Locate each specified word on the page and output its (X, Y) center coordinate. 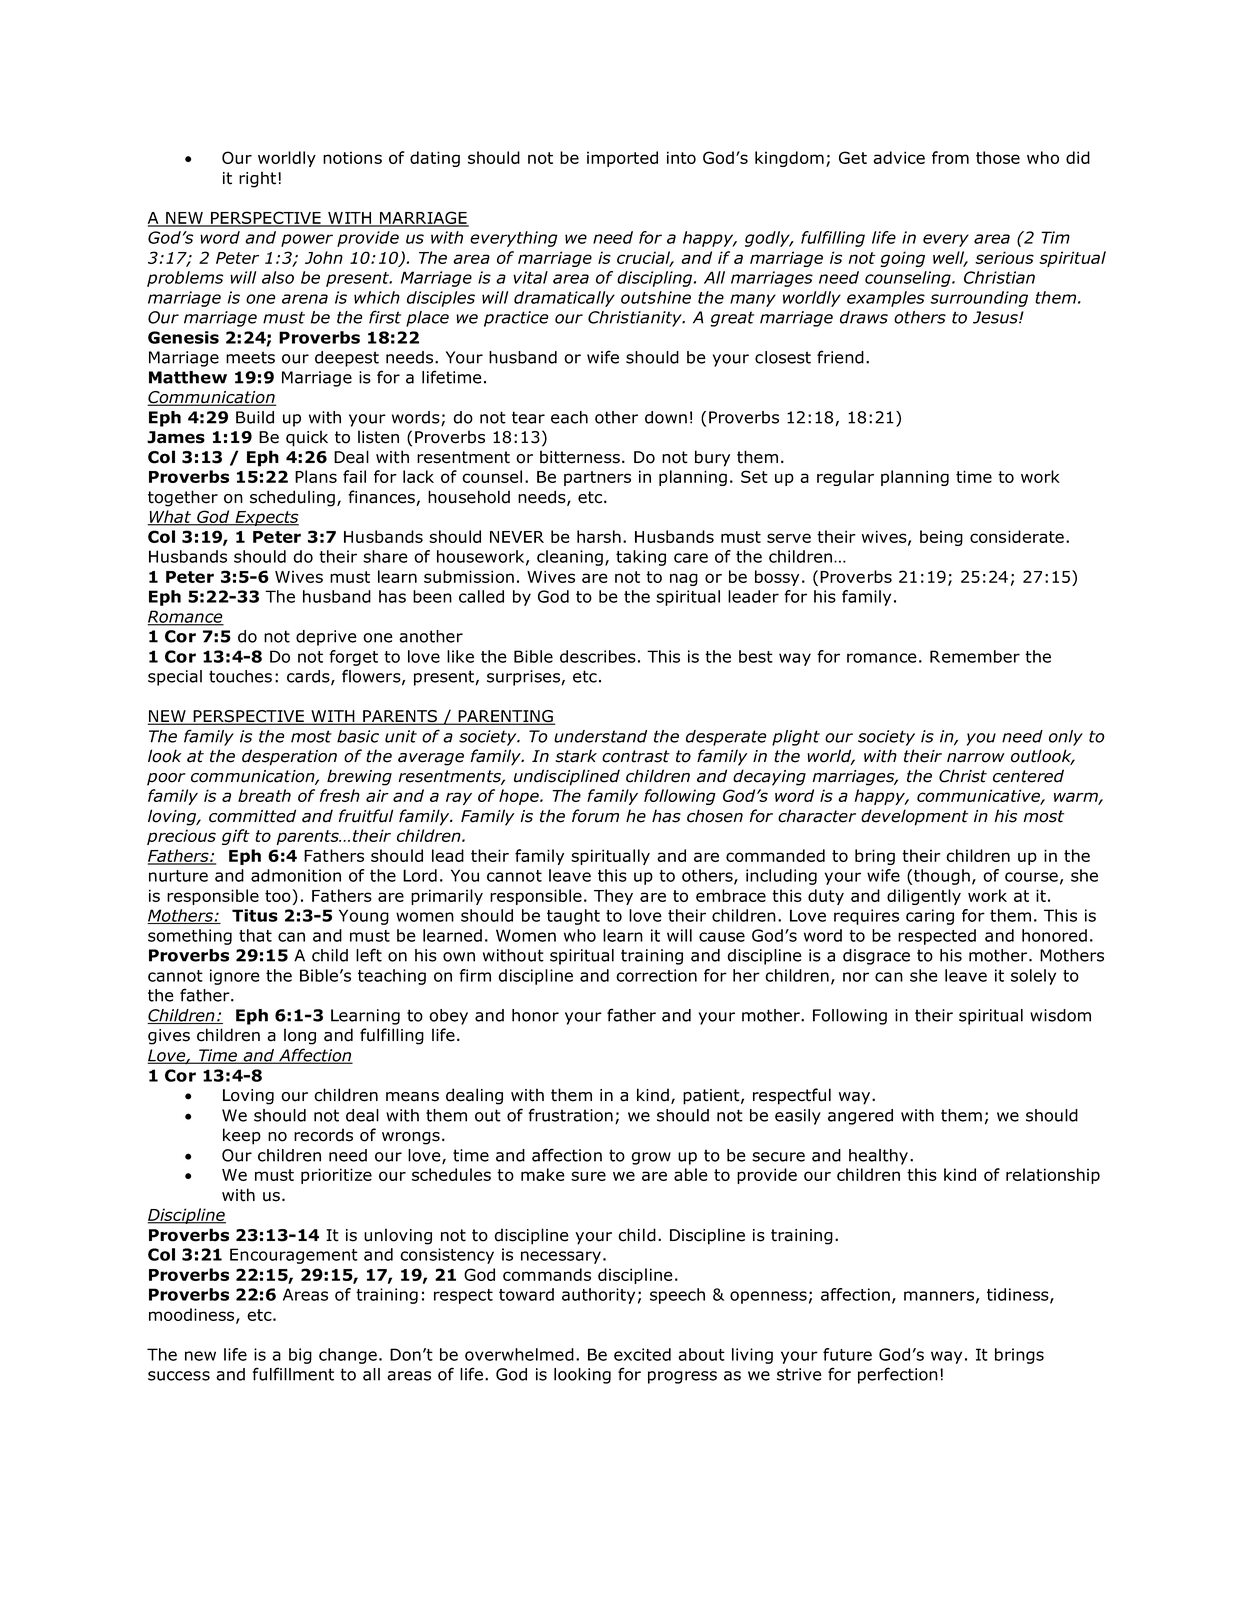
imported (622, 159)
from (950, 157)
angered (860, 1117)
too (278, 896)
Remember (975, 656)
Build (255, 417)
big (300, 1356)
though (942, 877)
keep (242, 1136)
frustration (570, 1115)
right (259, 179)
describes (598, 656)
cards (309, 677)
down (666, 417)
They (613, 897)
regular (845, 478)
